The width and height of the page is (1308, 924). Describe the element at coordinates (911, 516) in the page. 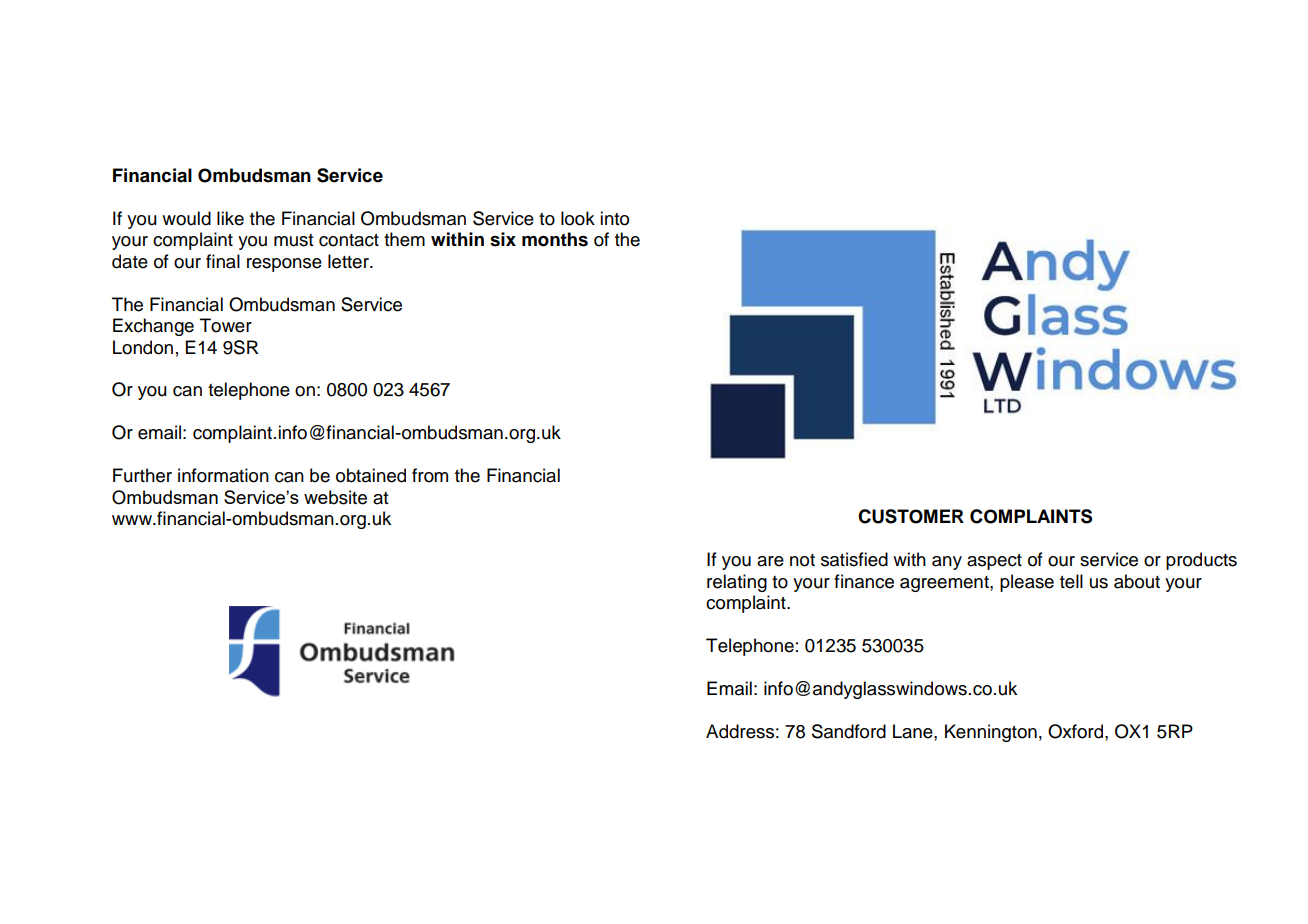

I see `CUSTOMER` at that location.
